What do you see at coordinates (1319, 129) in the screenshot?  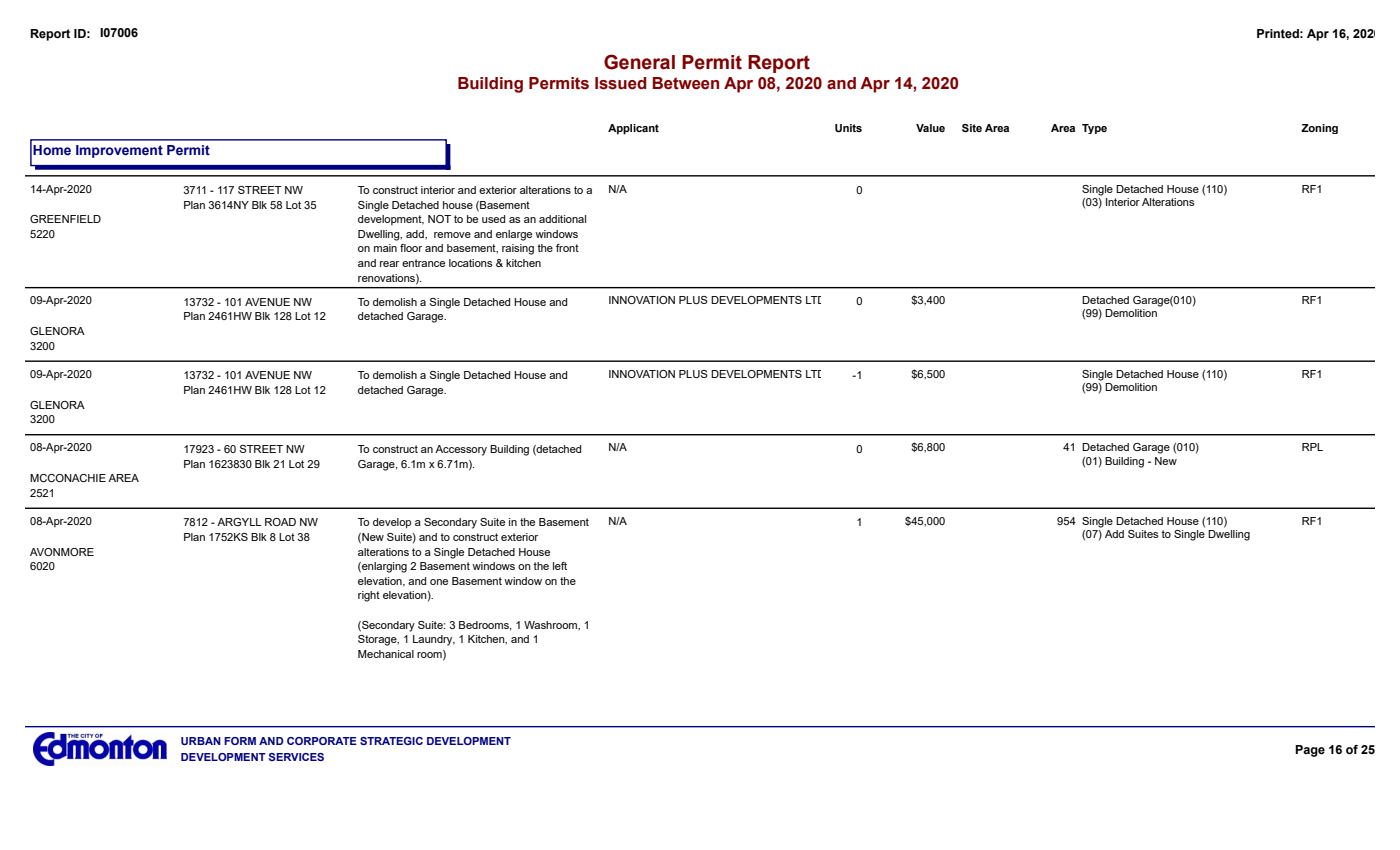 I see `Zoning` at bounding box center [1319, 129].
